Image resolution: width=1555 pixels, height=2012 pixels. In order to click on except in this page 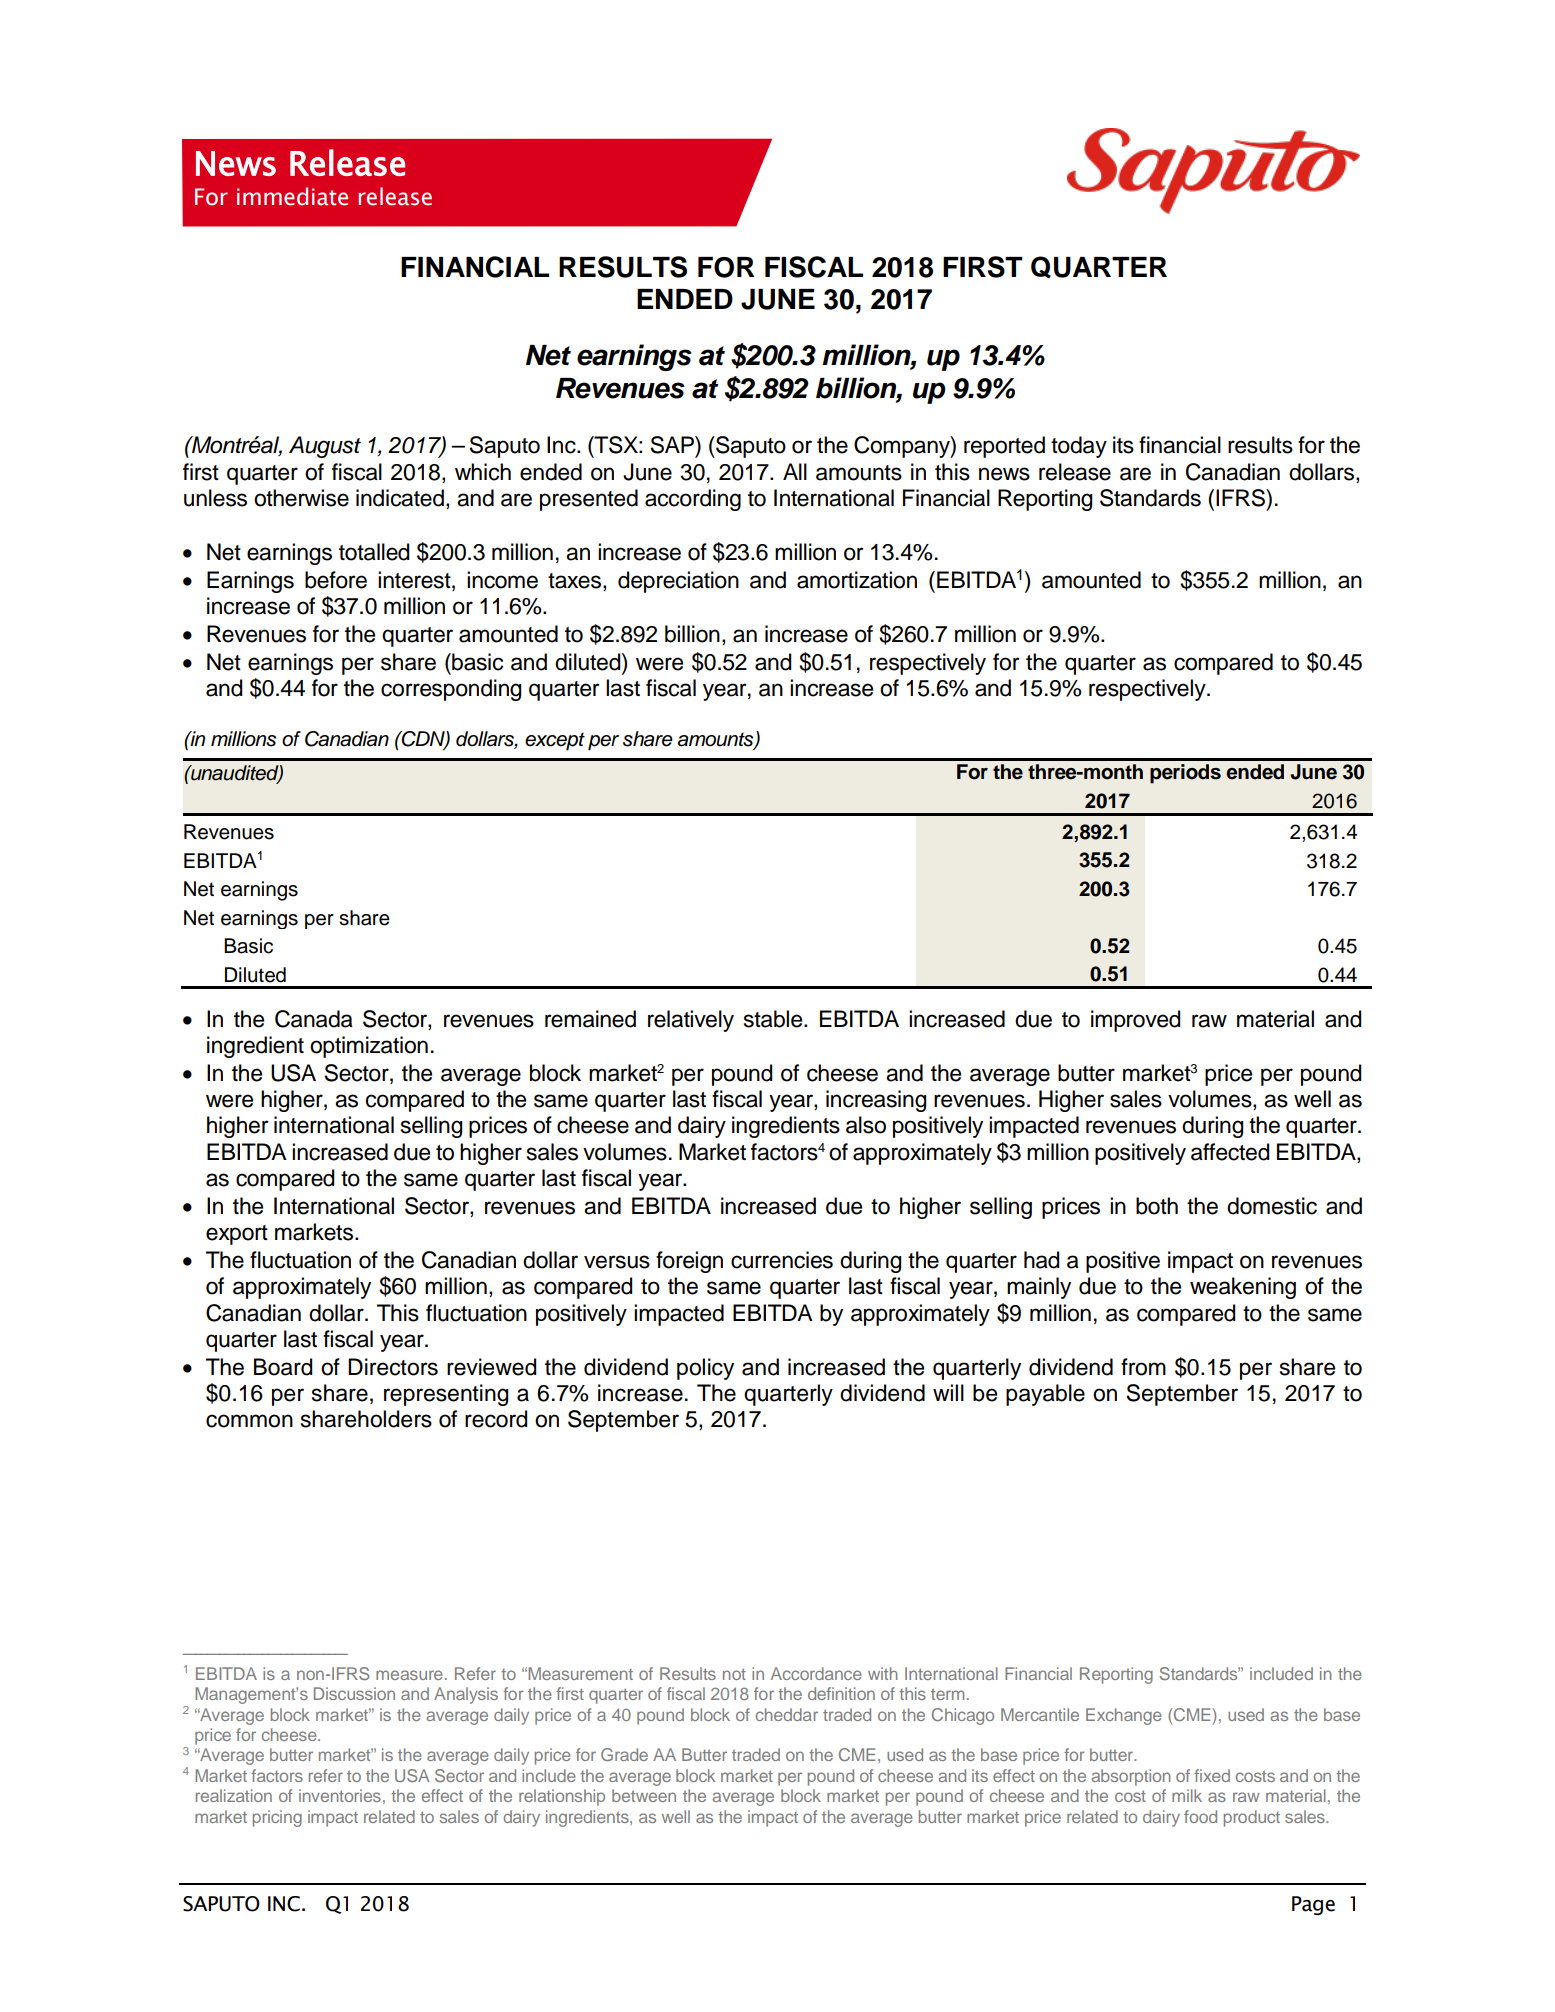, I will do `click(555, 741)`.
